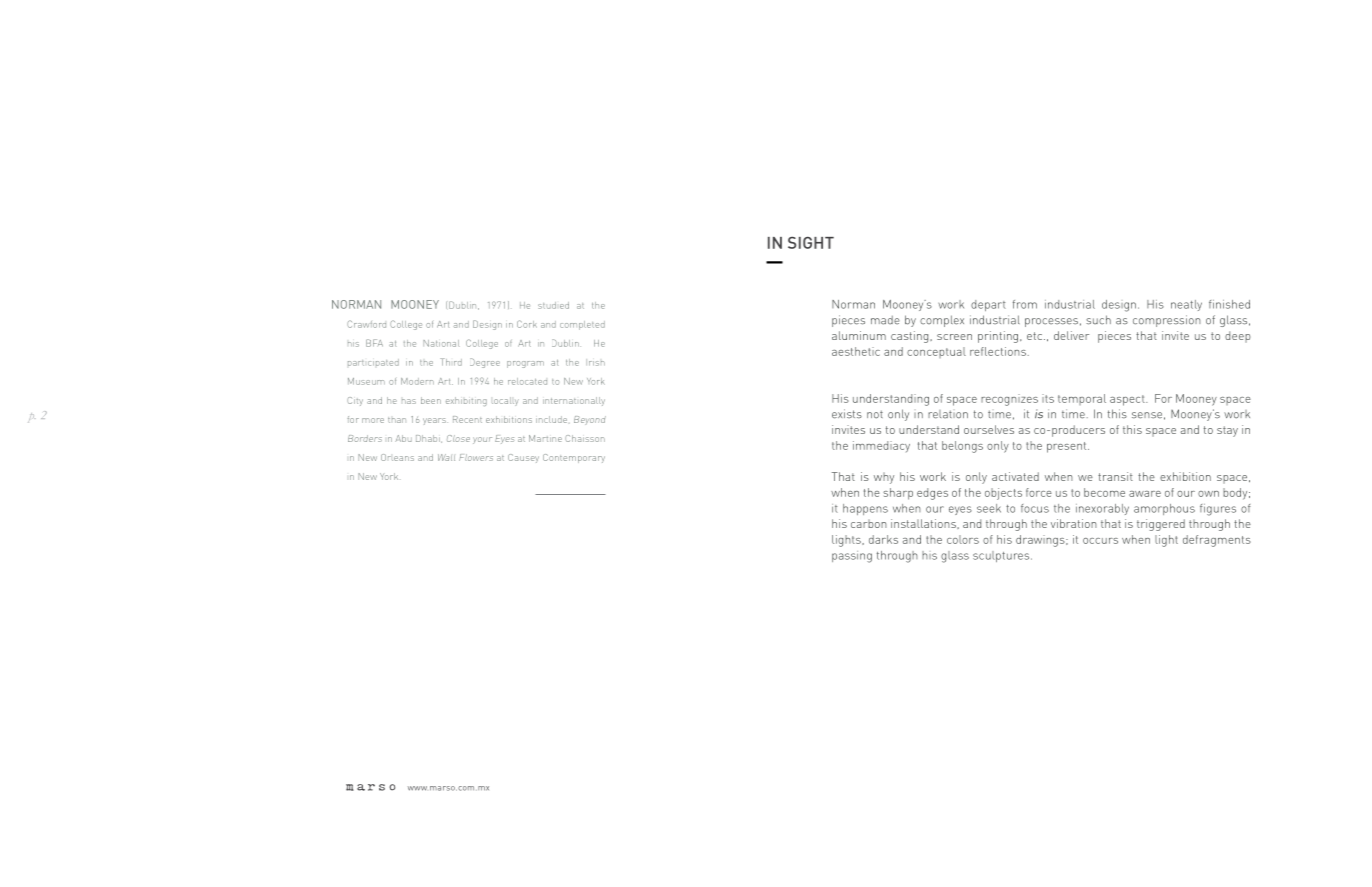  What do you see at coordinates (466, 401) in the screenshot?
I see `exhibiting` at bounding box center [466, 401].
